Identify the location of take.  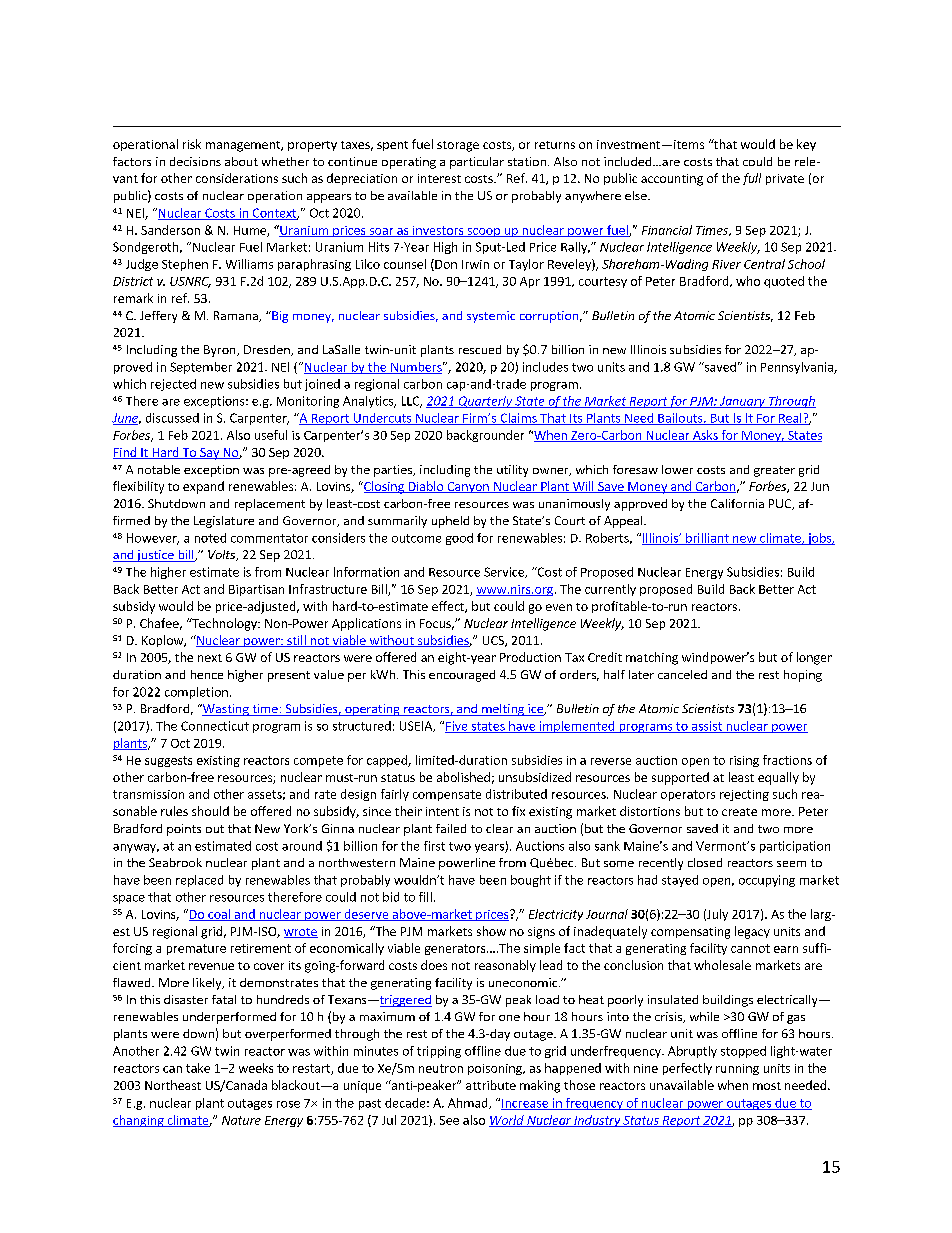
(198, 1068).
